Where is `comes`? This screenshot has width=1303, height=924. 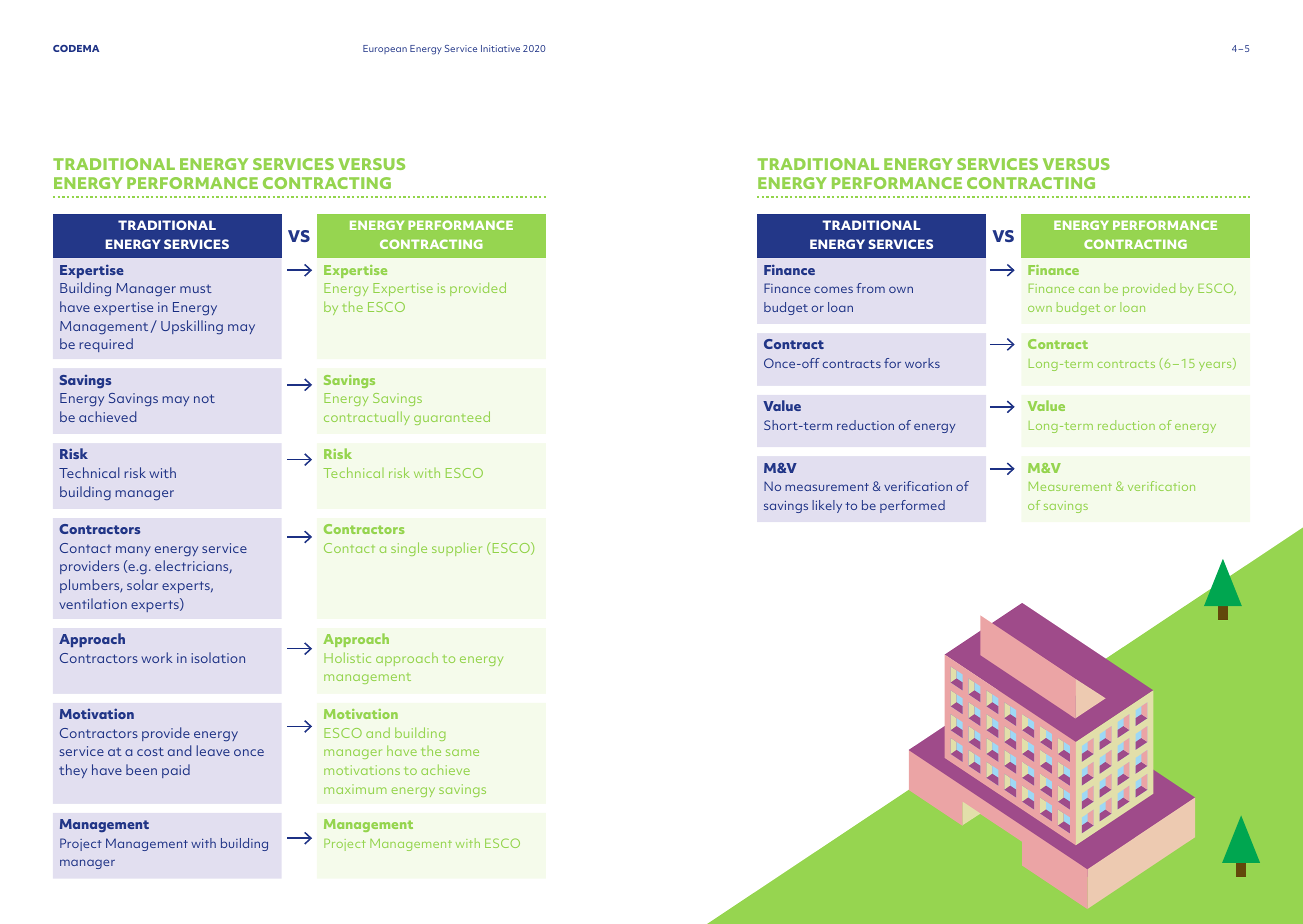 comes is located at coordinates (833, 289).
